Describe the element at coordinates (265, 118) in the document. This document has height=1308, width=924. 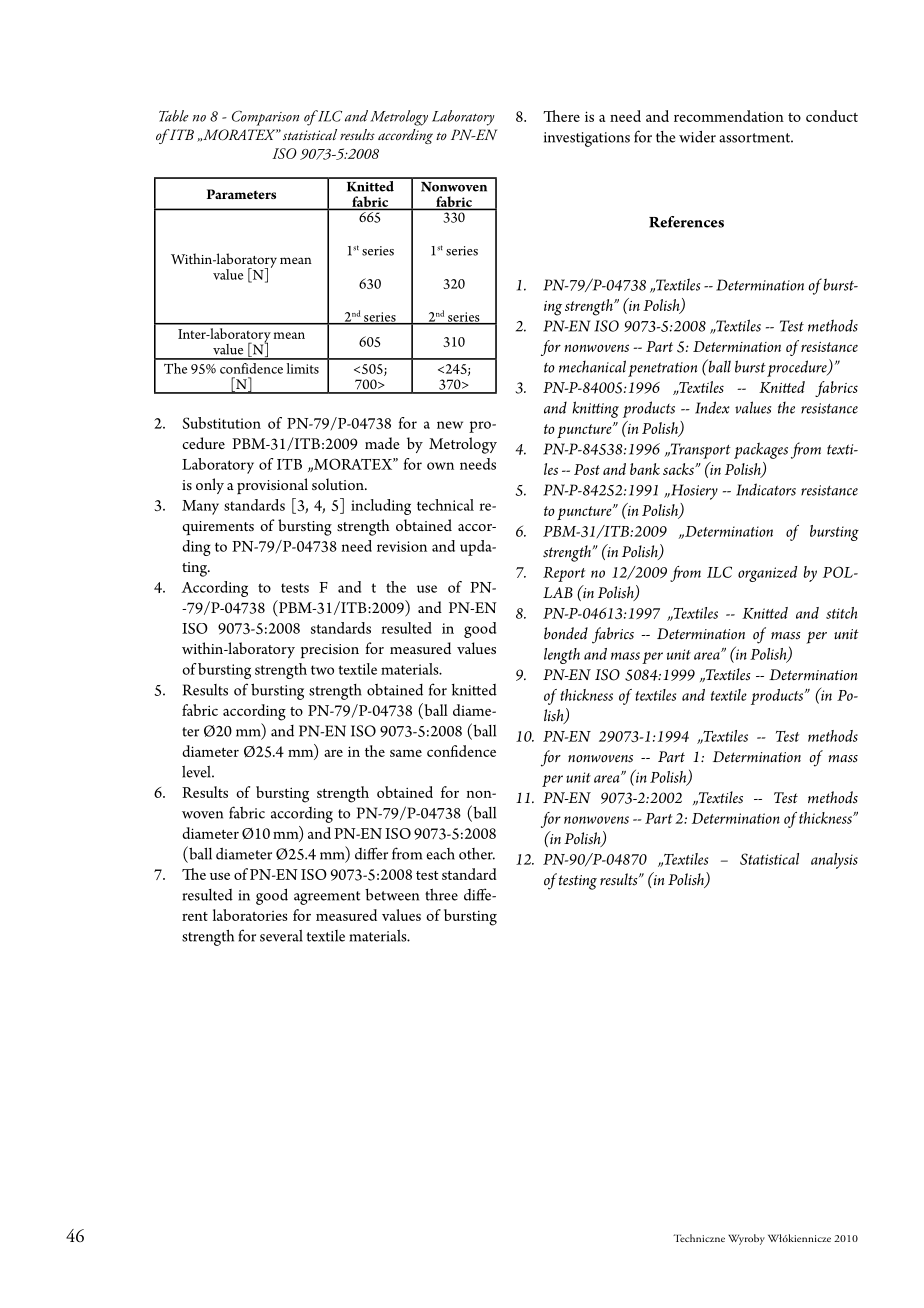
I see `Comparison` at that location.
